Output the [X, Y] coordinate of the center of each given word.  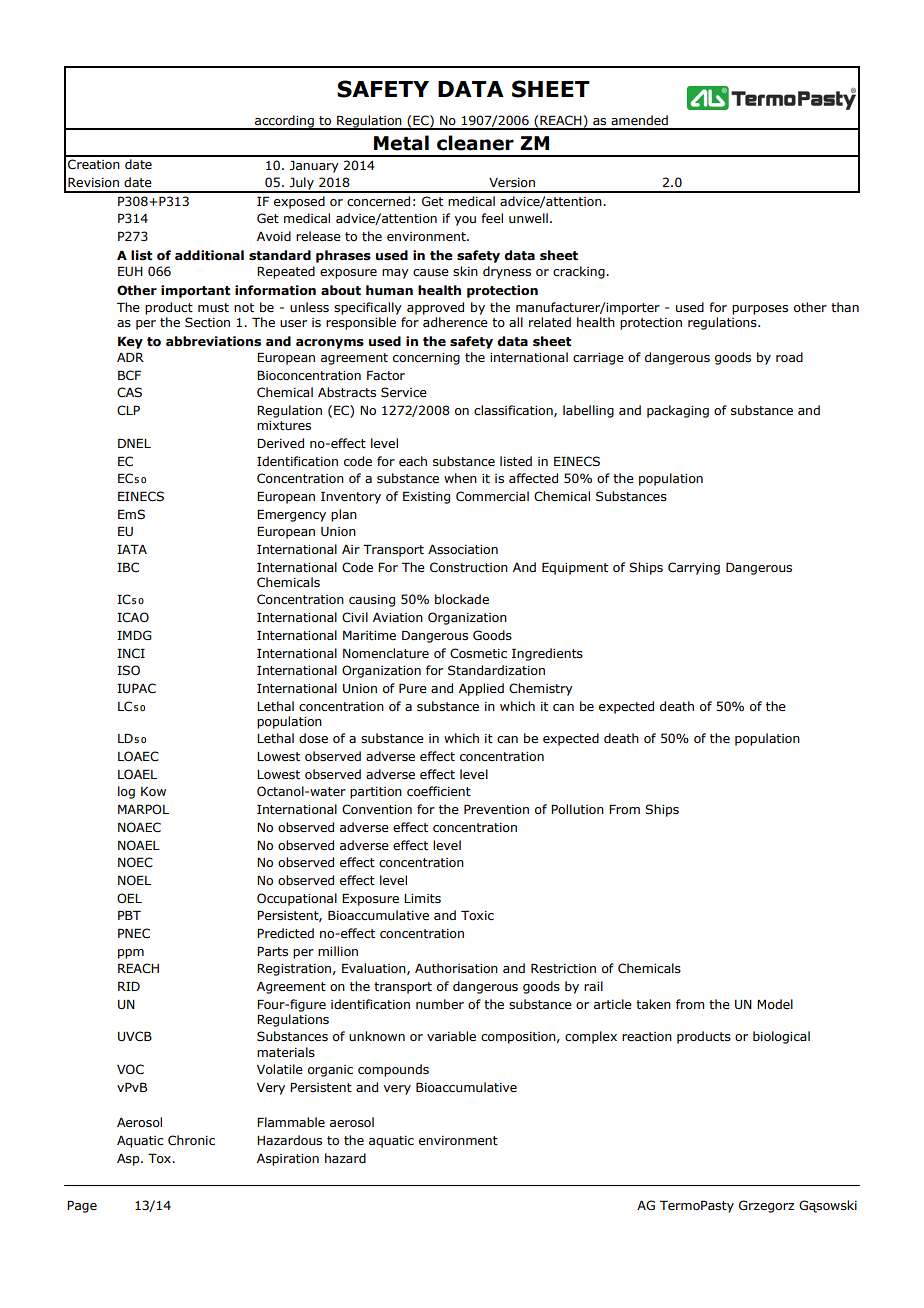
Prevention [496, 809]
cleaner [475, 143]
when [460, 478]
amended [639, 120]
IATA [132, 549]
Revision [93, 182]
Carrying [694, 568]
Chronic [191, 1140]
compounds [393, 1070]
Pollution [577, 809]
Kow [153, 791]
